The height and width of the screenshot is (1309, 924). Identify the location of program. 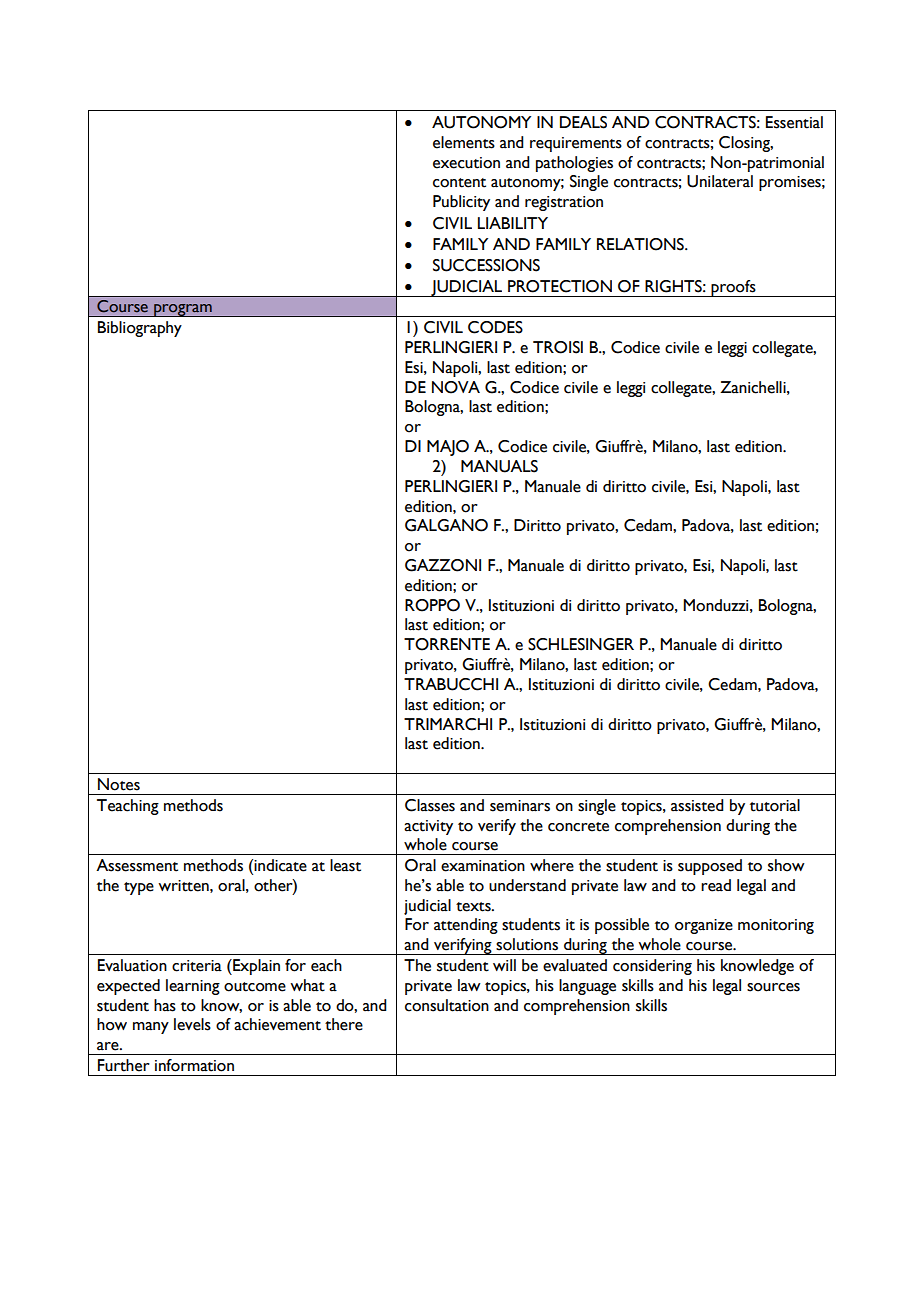
(183, 310).
